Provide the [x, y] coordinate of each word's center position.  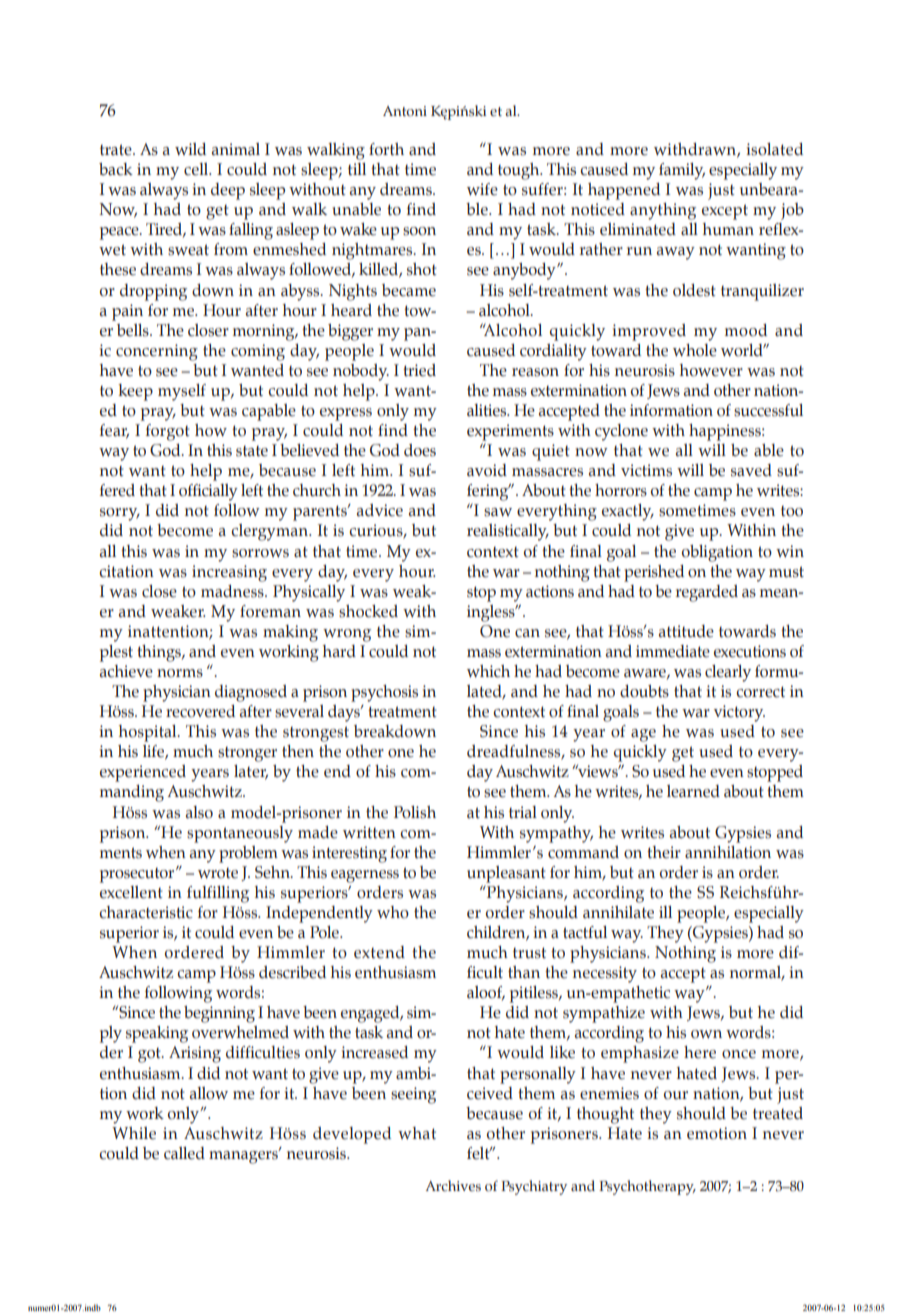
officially [208, 492]
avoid [487, 470]
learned [693, 791]
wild [190, 149]
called [184, 1153]
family [682, 171]
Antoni [405, 111]
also [199, 812]
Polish [415, 812]
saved [751, 470]
